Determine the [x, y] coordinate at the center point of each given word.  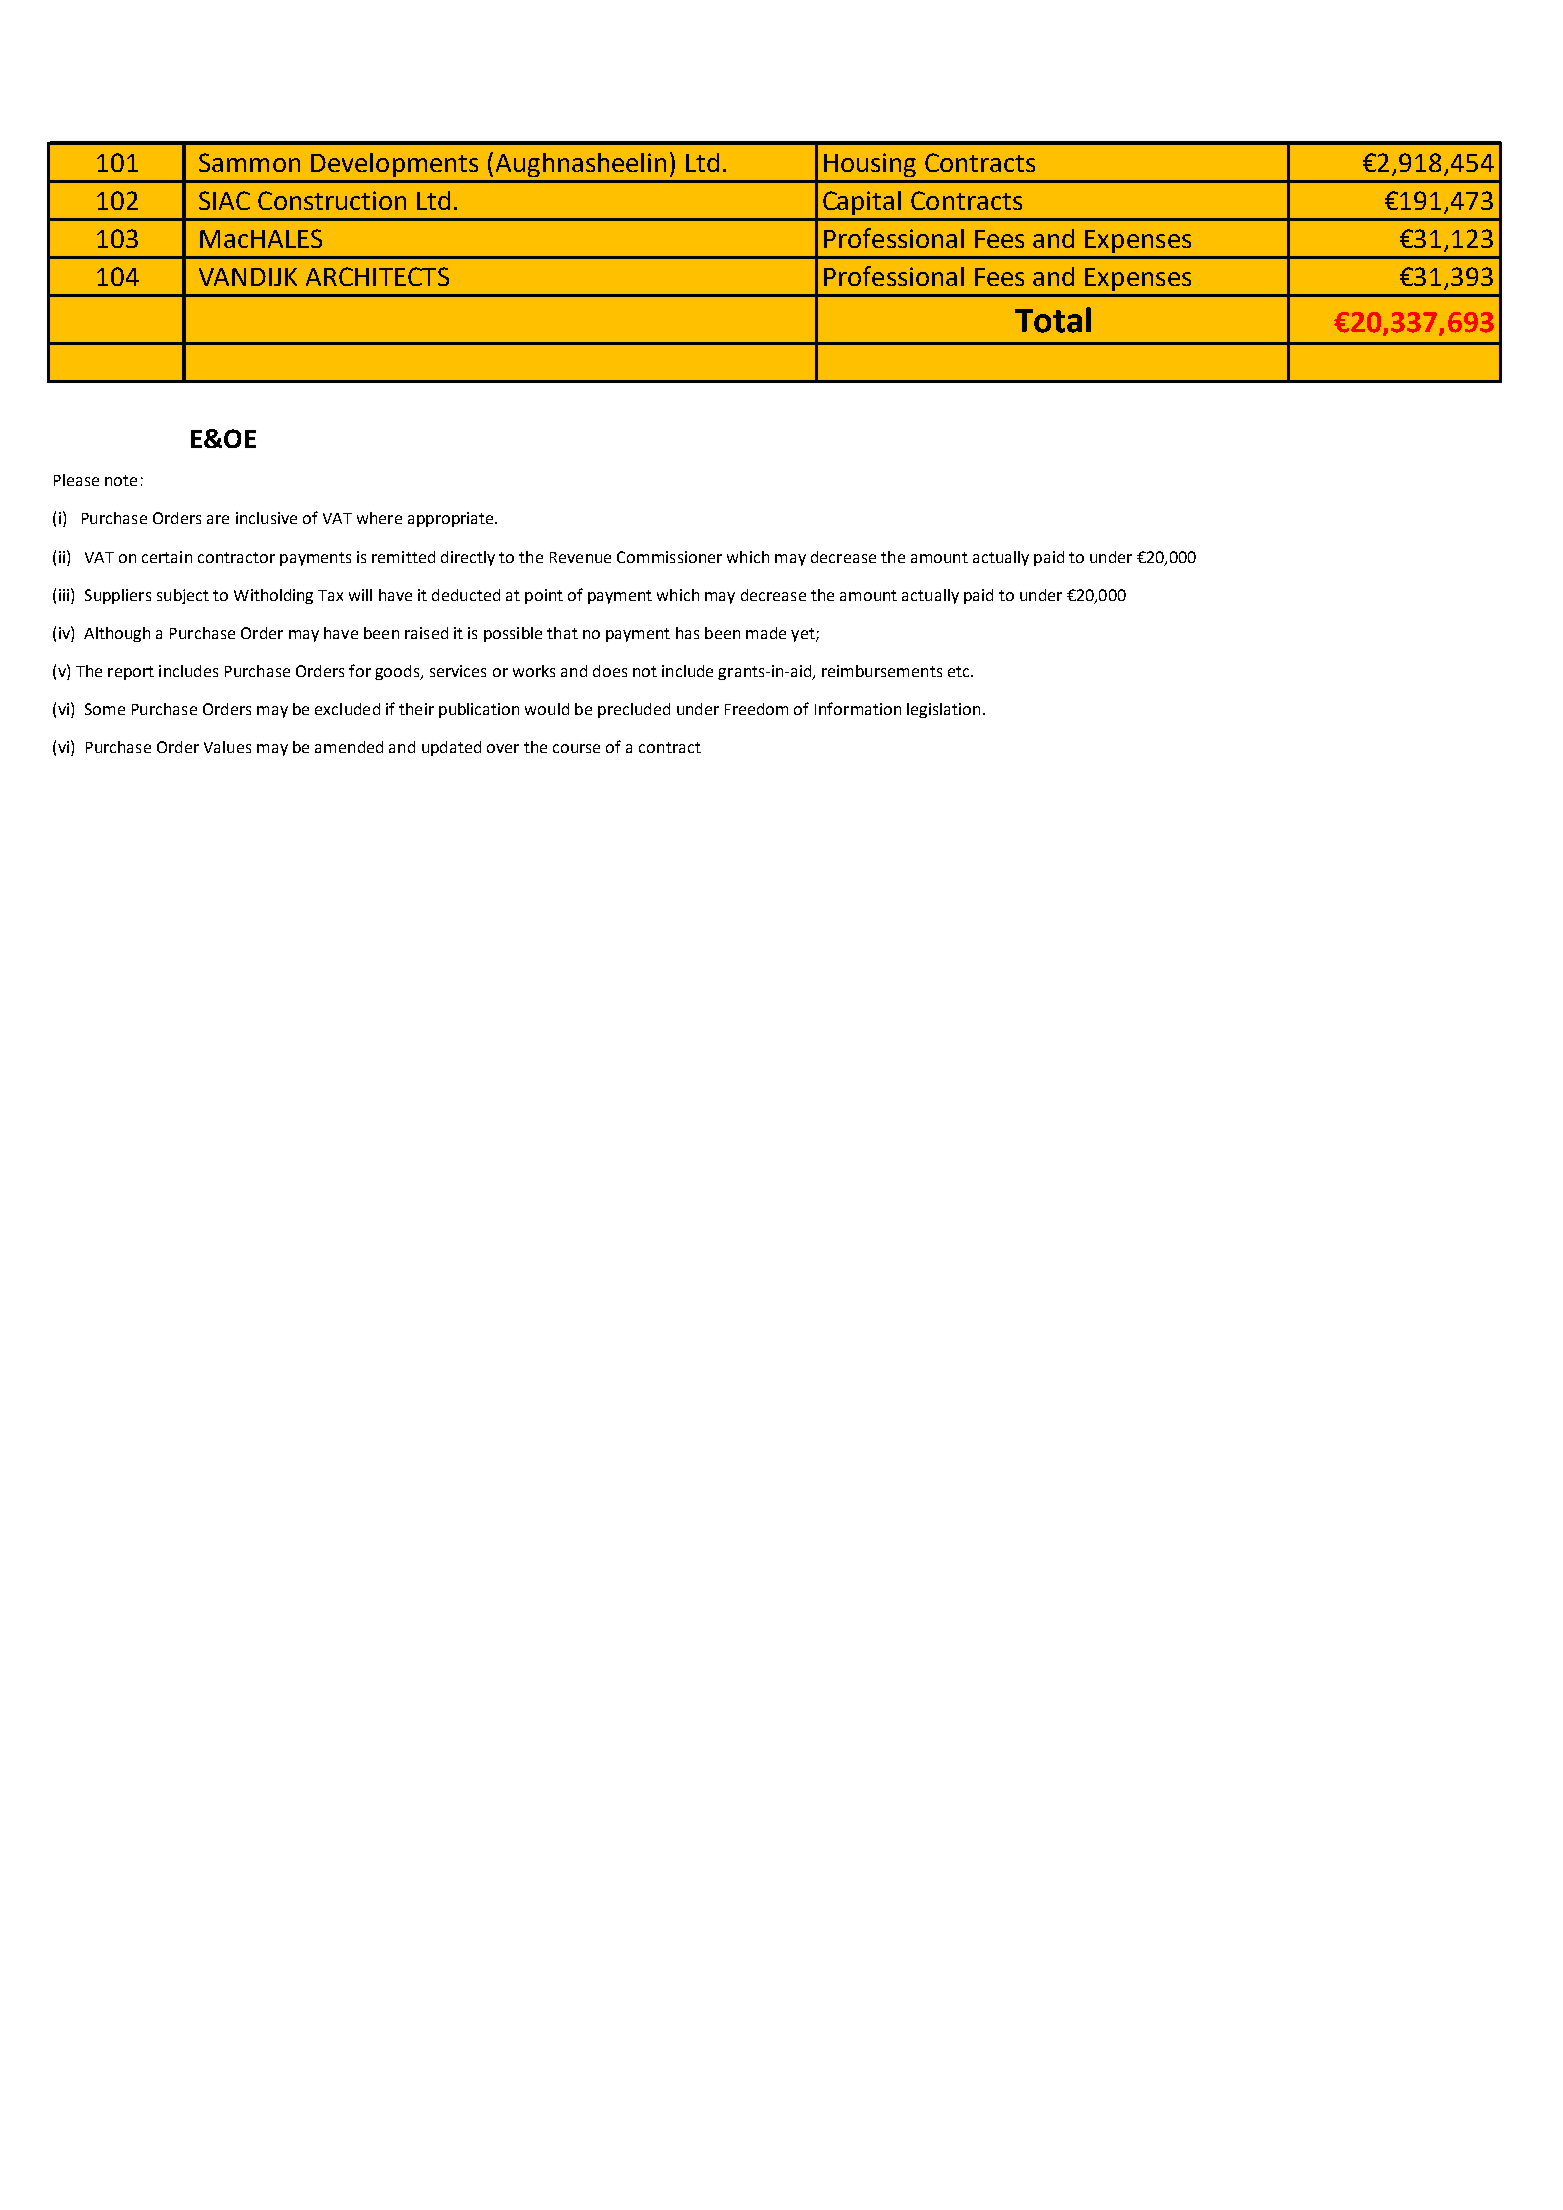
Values [227, 747]
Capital [862, 203]
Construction [332, 200]
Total [1053, 320]
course [576, 748]
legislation [943, 710]
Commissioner [669, 557]
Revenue [580, 557]
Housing [870, 165]
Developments [394, 165]
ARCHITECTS [377, 276]
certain [167, 557]
